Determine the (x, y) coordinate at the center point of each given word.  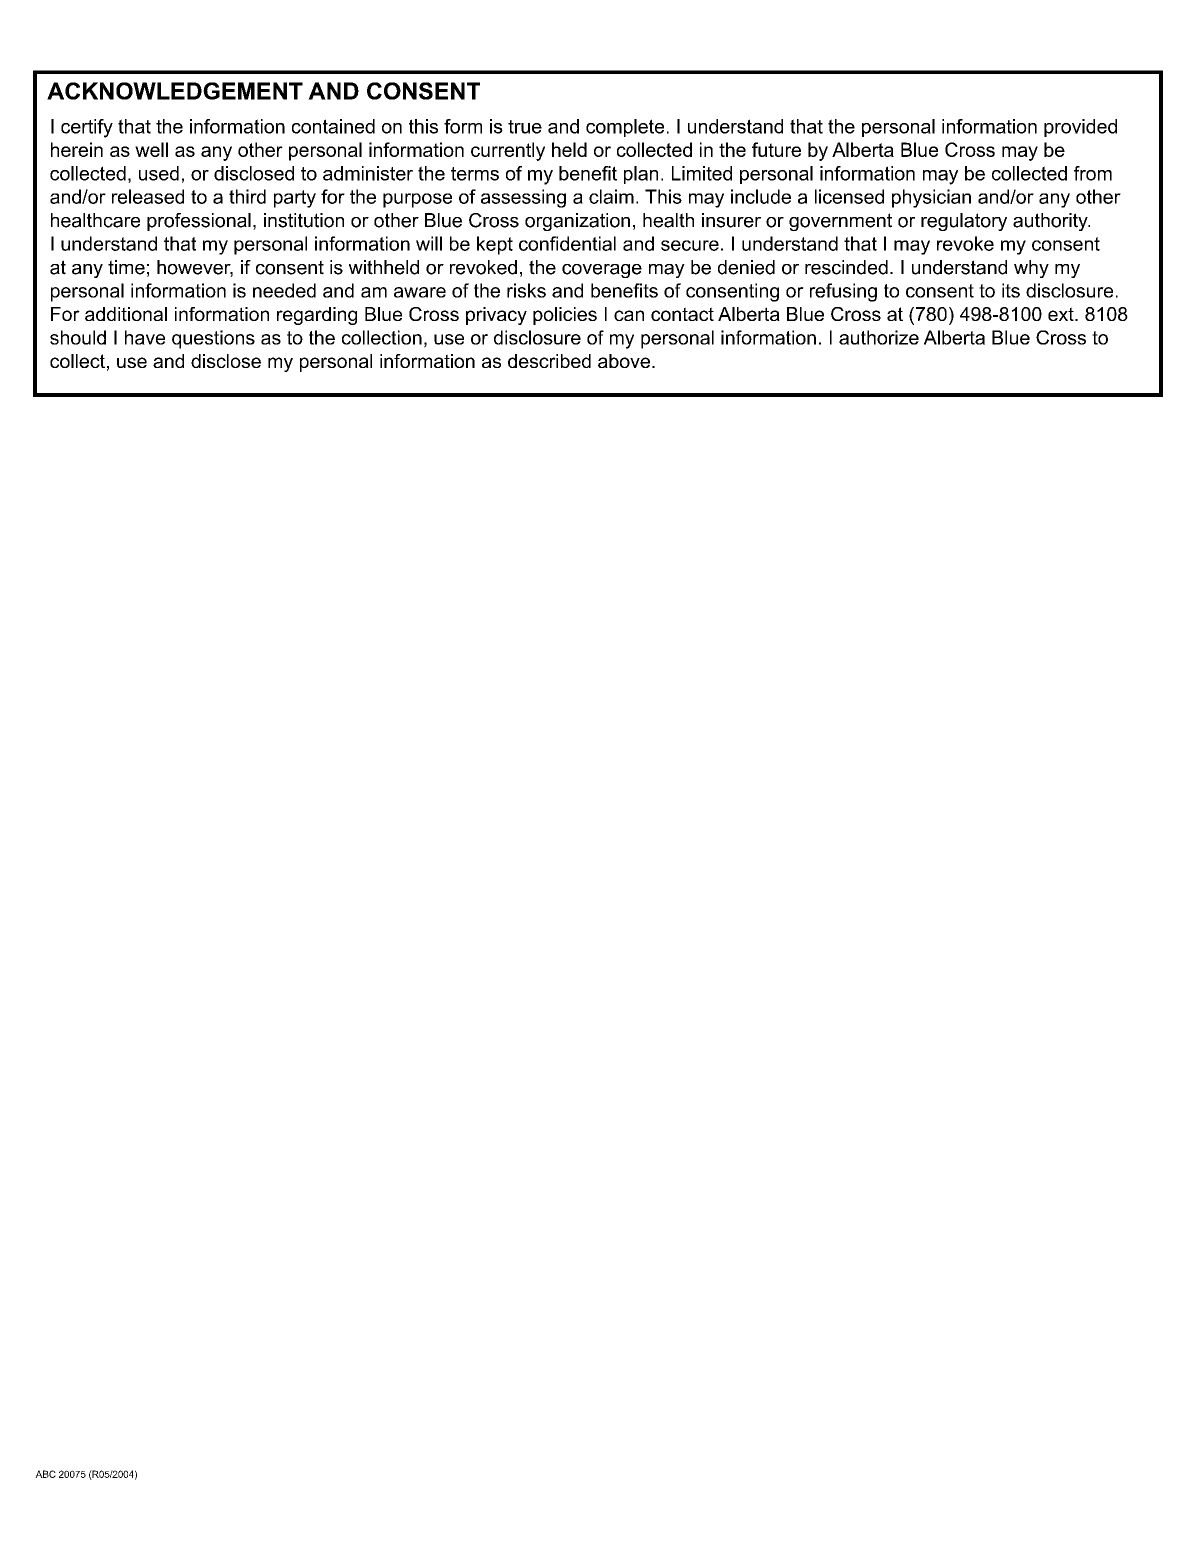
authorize (879, 337)
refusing (843, 292)
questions (213, 339)
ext (1062, 314)
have (145, 337)
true (525, 127)
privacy (496, 316)
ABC (45, 1474)
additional (126, 314)
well (151, 149)
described (549, 361)
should (78, 337)
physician (931, 198)
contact (682, 314)
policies (565, 316)
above (624, 361)
